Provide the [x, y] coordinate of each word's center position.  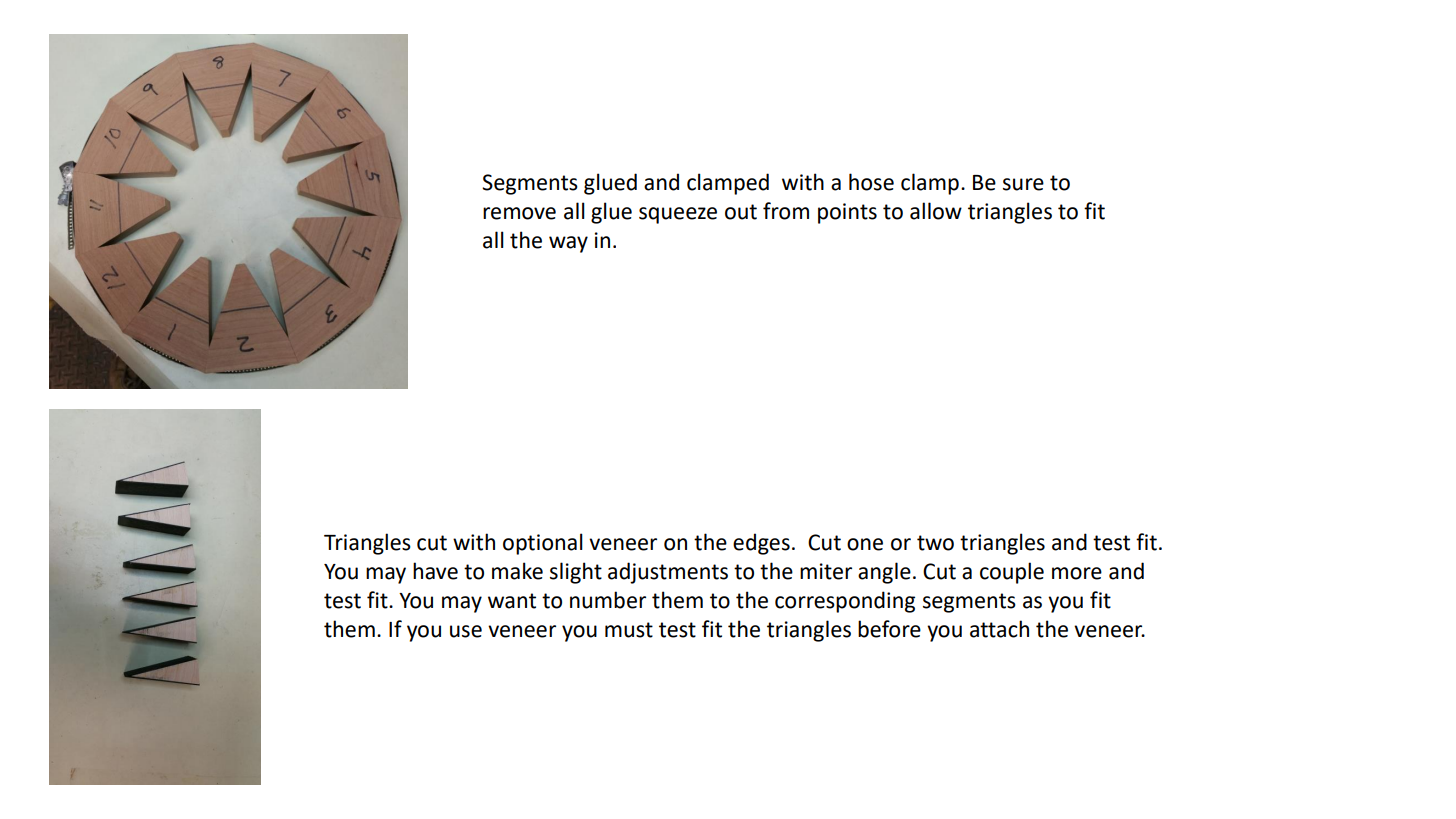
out [741, 212]
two [935, 543]
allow [936, 211]
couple [1012, 573]
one [865, 544]
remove [519, 213]
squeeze [678, 215]
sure [1023, 184]
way [568, 244]
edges [761, 544]
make [517, 571]
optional [543, 544]
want [512, 601]
